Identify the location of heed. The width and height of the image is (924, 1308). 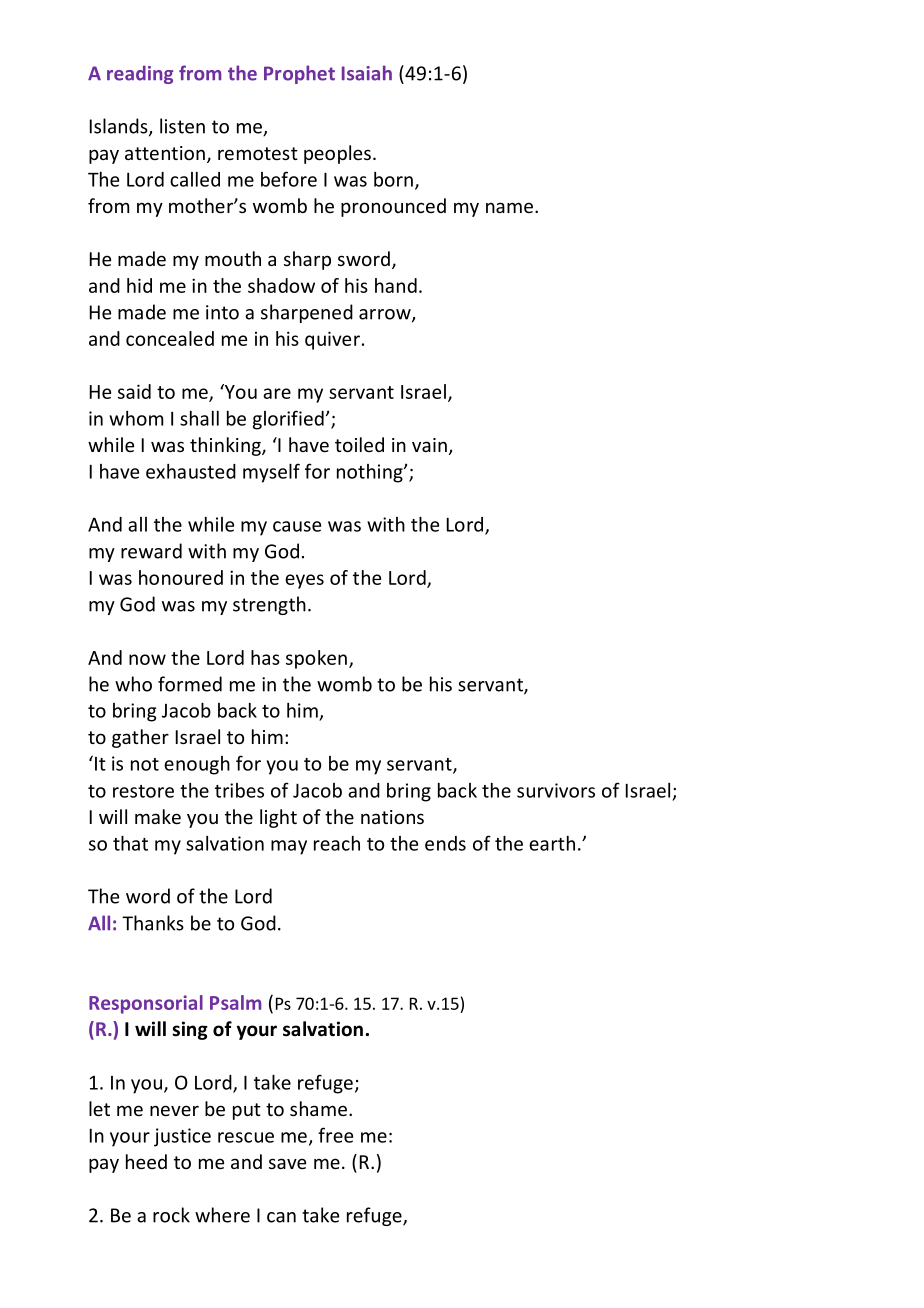
(146, 1161).
